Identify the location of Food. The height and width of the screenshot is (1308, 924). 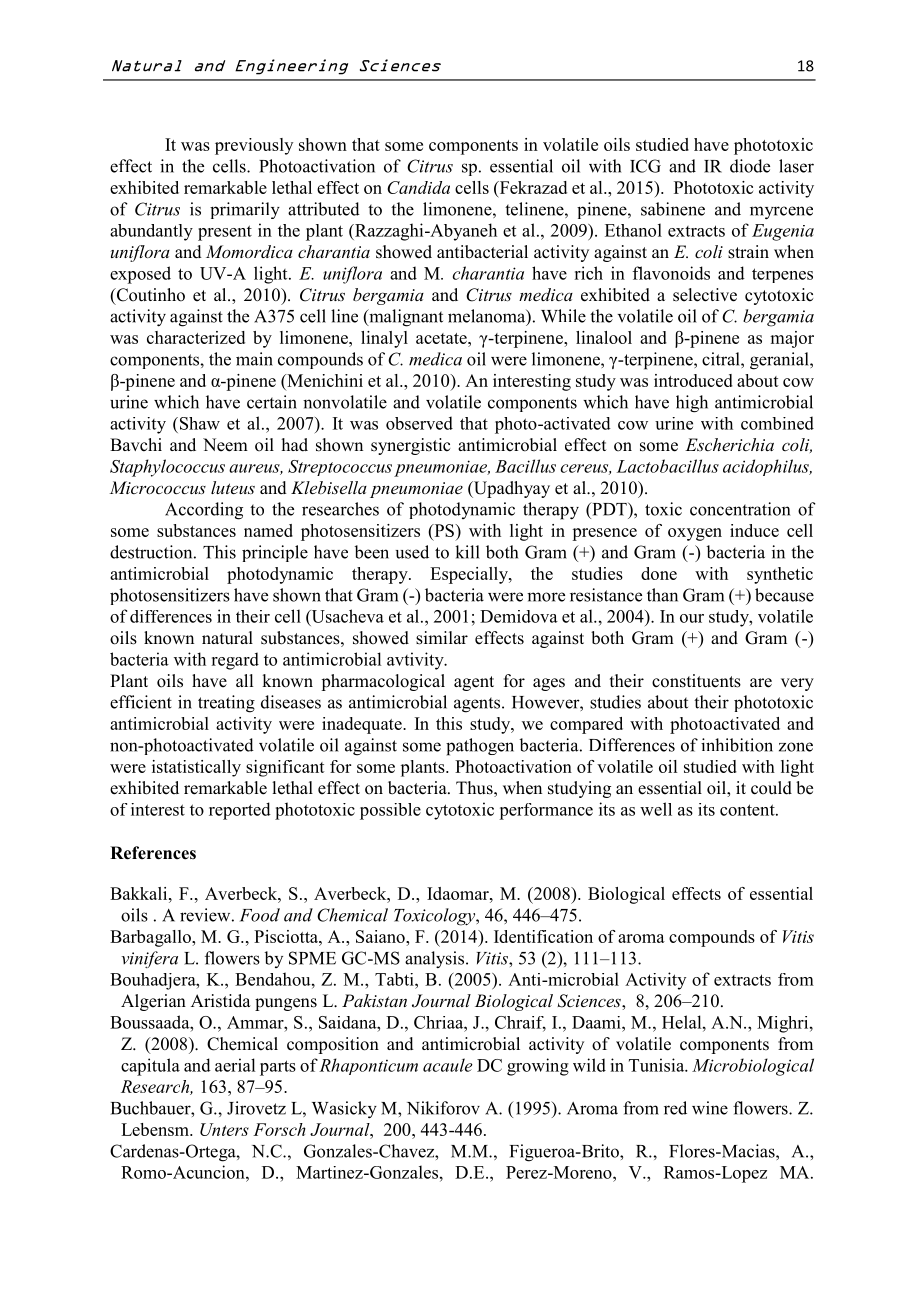
(260, 915).
